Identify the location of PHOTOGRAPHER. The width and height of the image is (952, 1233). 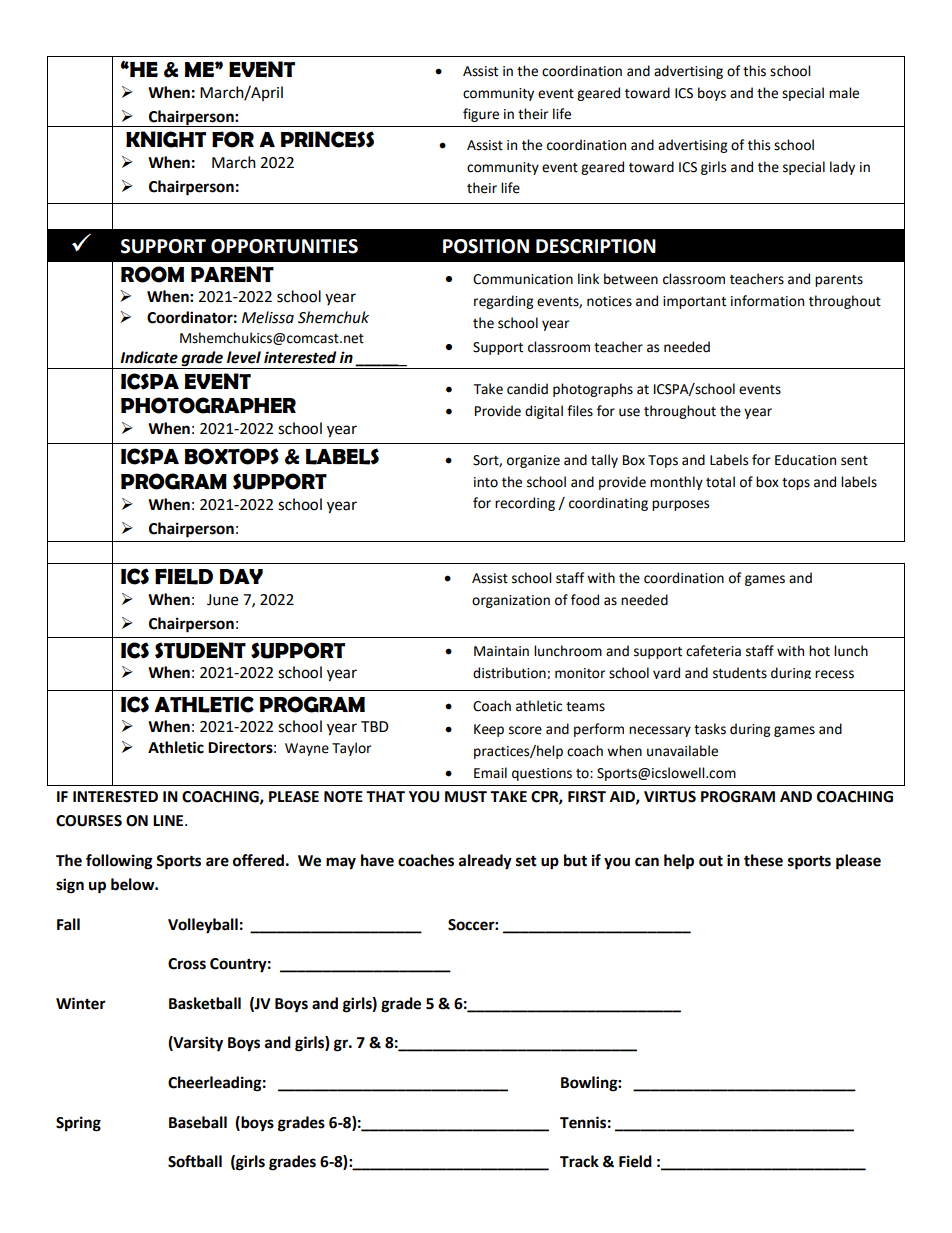
(208, 405).
